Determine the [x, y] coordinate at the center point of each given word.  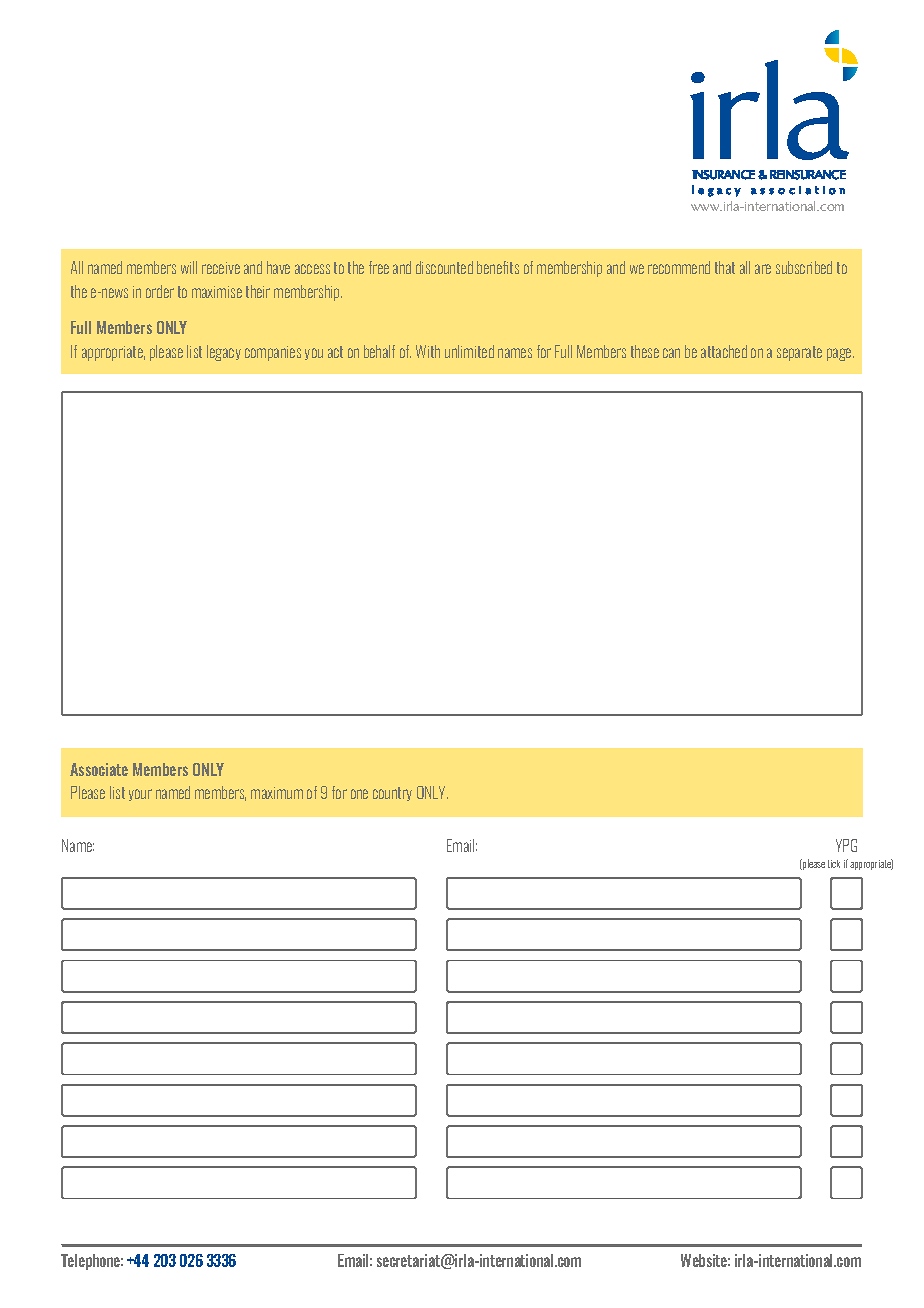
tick [834, 864]
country [392, 794]
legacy [224, 353]
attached [724, 351]
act [335, 352]
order [160, 291]
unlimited [469, 351]
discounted [444, 267]
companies [273, 353]
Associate [99, 769]
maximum [277, 793]
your [140, 795]
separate [799, 353]
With [428, 351]
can [671, 353]
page [840, 354]
